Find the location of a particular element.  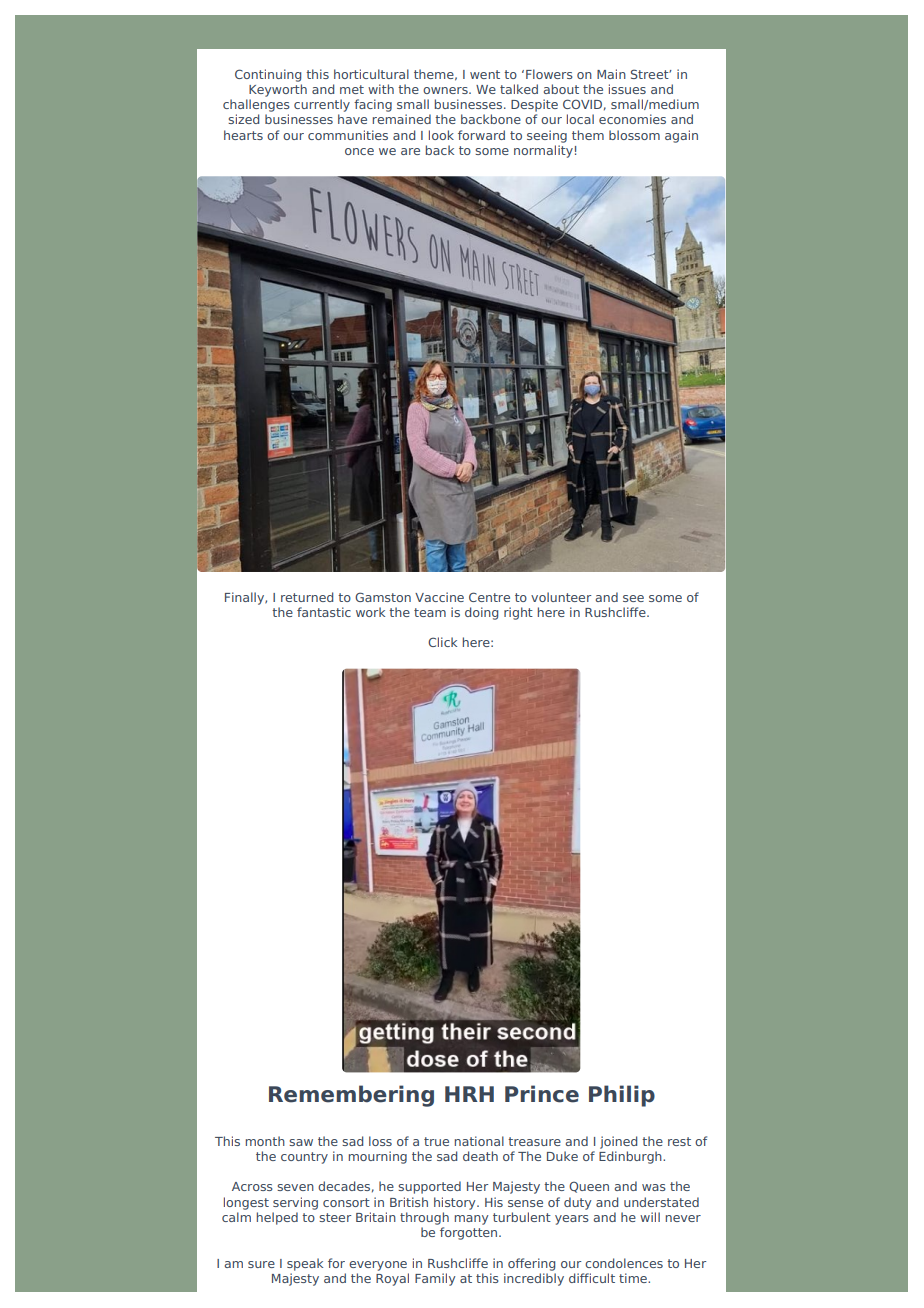

look is located at coordinates (441, 135).
